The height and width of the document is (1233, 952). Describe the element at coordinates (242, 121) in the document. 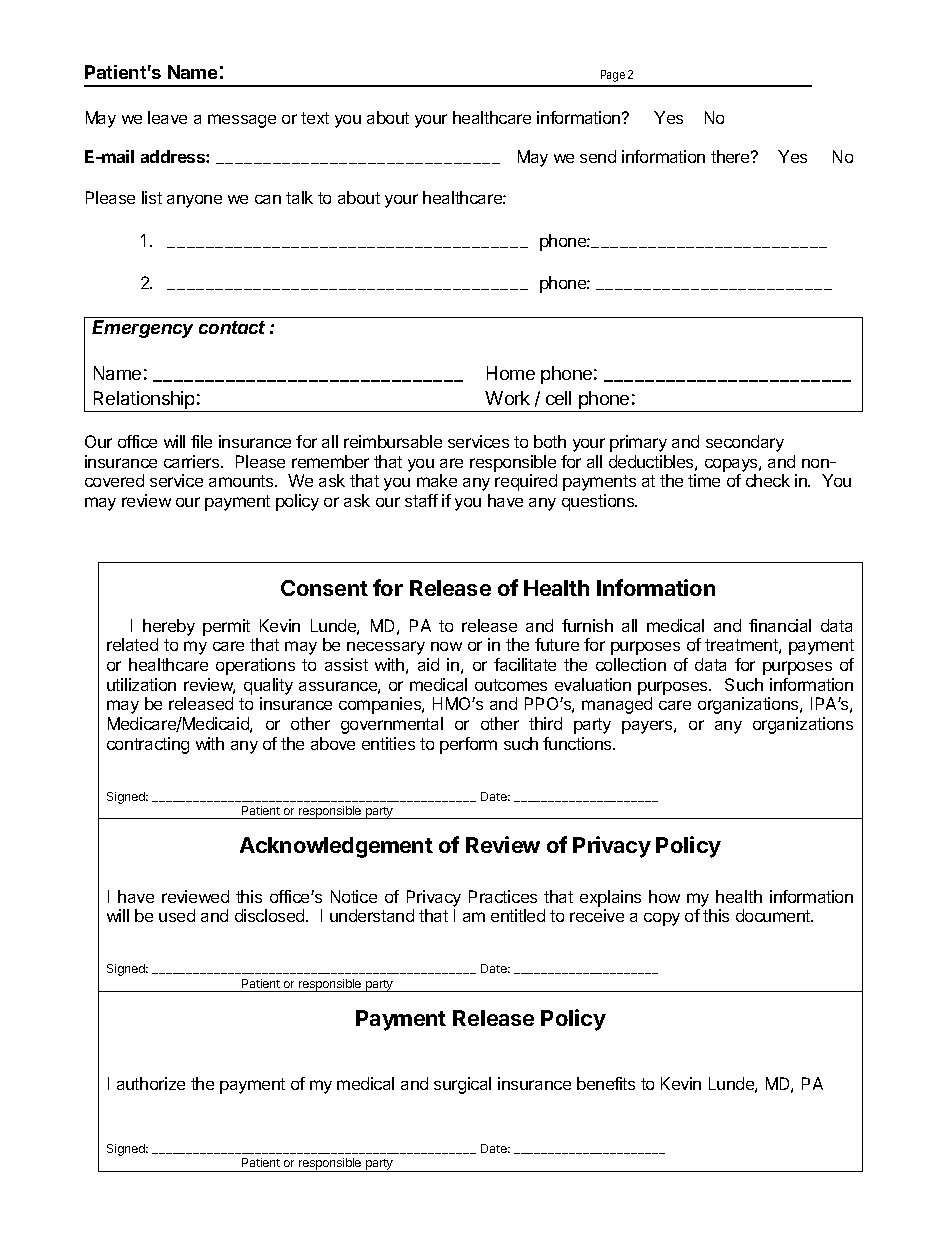

I see `message` at that location.
